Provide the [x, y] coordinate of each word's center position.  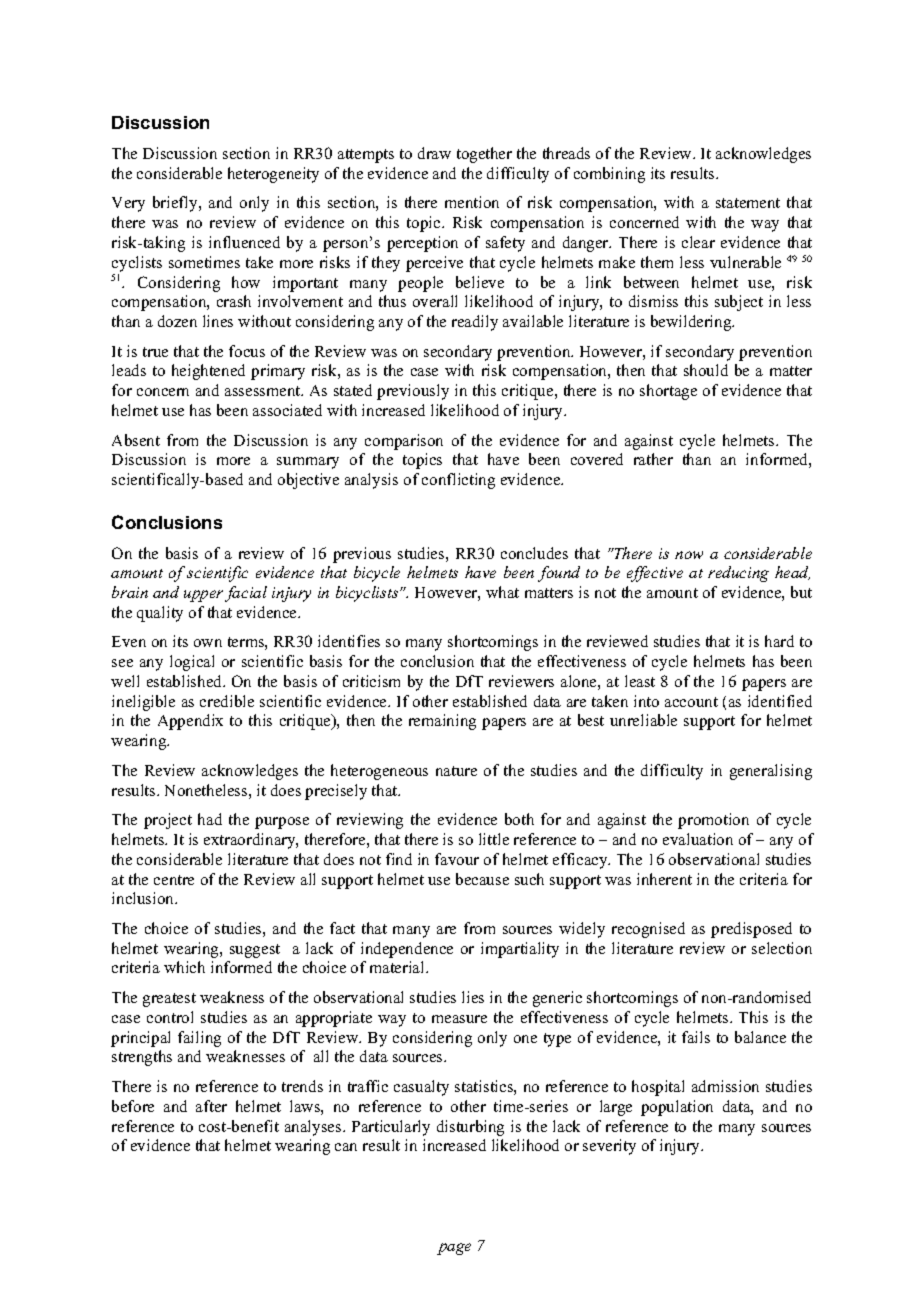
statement [748, 203]
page [454, 1249]
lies [473, 997]
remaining [442, 722]
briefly [176, 204]
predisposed [751, 930]
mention [472, 202]
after [211, 1106]
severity [609, 1147]
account [691, 702]
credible [227, 701]
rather [653, 459]
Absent [136, 440]
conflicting [458, 481]
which [184, 967]
